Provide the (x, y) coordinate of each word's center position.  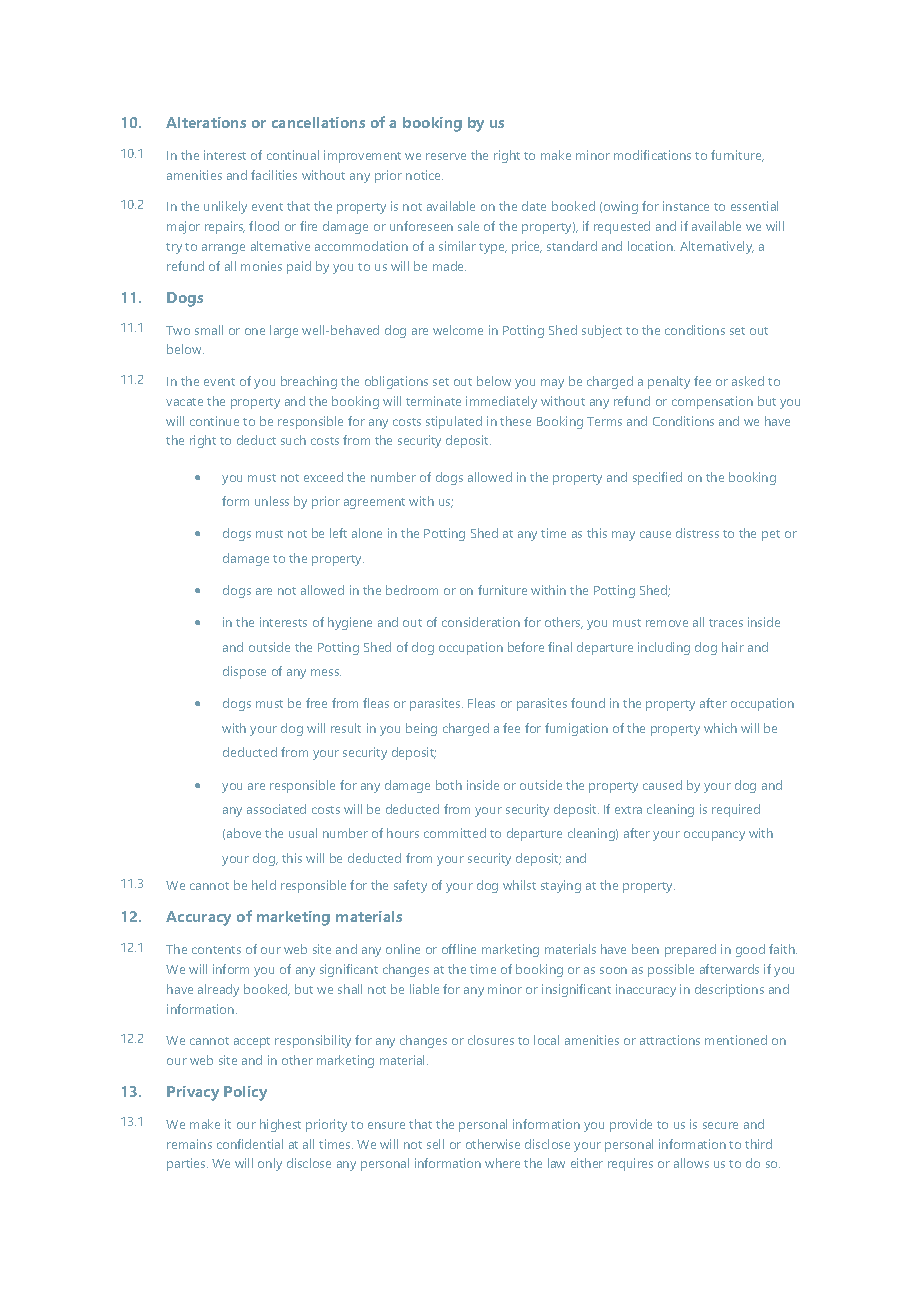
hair (733, 647)
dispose (244, 672)
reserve (446, 156)
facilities (274, 175)
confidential (250, 1144)
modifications (652, 155)
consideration (481, 622)
